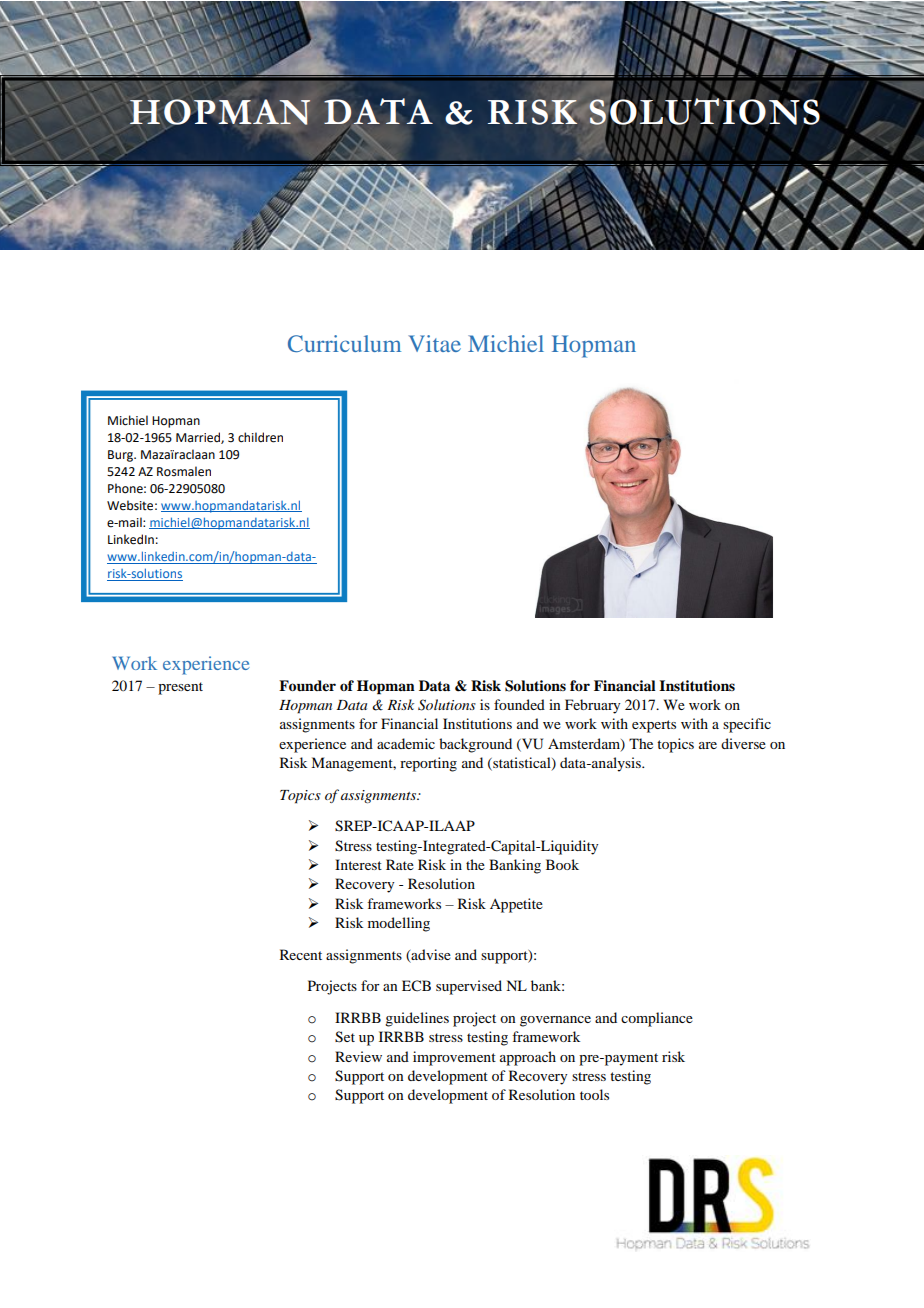 This page has width=924, height=1308. What do you see at coordinates (406, 743) in the page?
I see `academic` at bounding box center [406, 743].
